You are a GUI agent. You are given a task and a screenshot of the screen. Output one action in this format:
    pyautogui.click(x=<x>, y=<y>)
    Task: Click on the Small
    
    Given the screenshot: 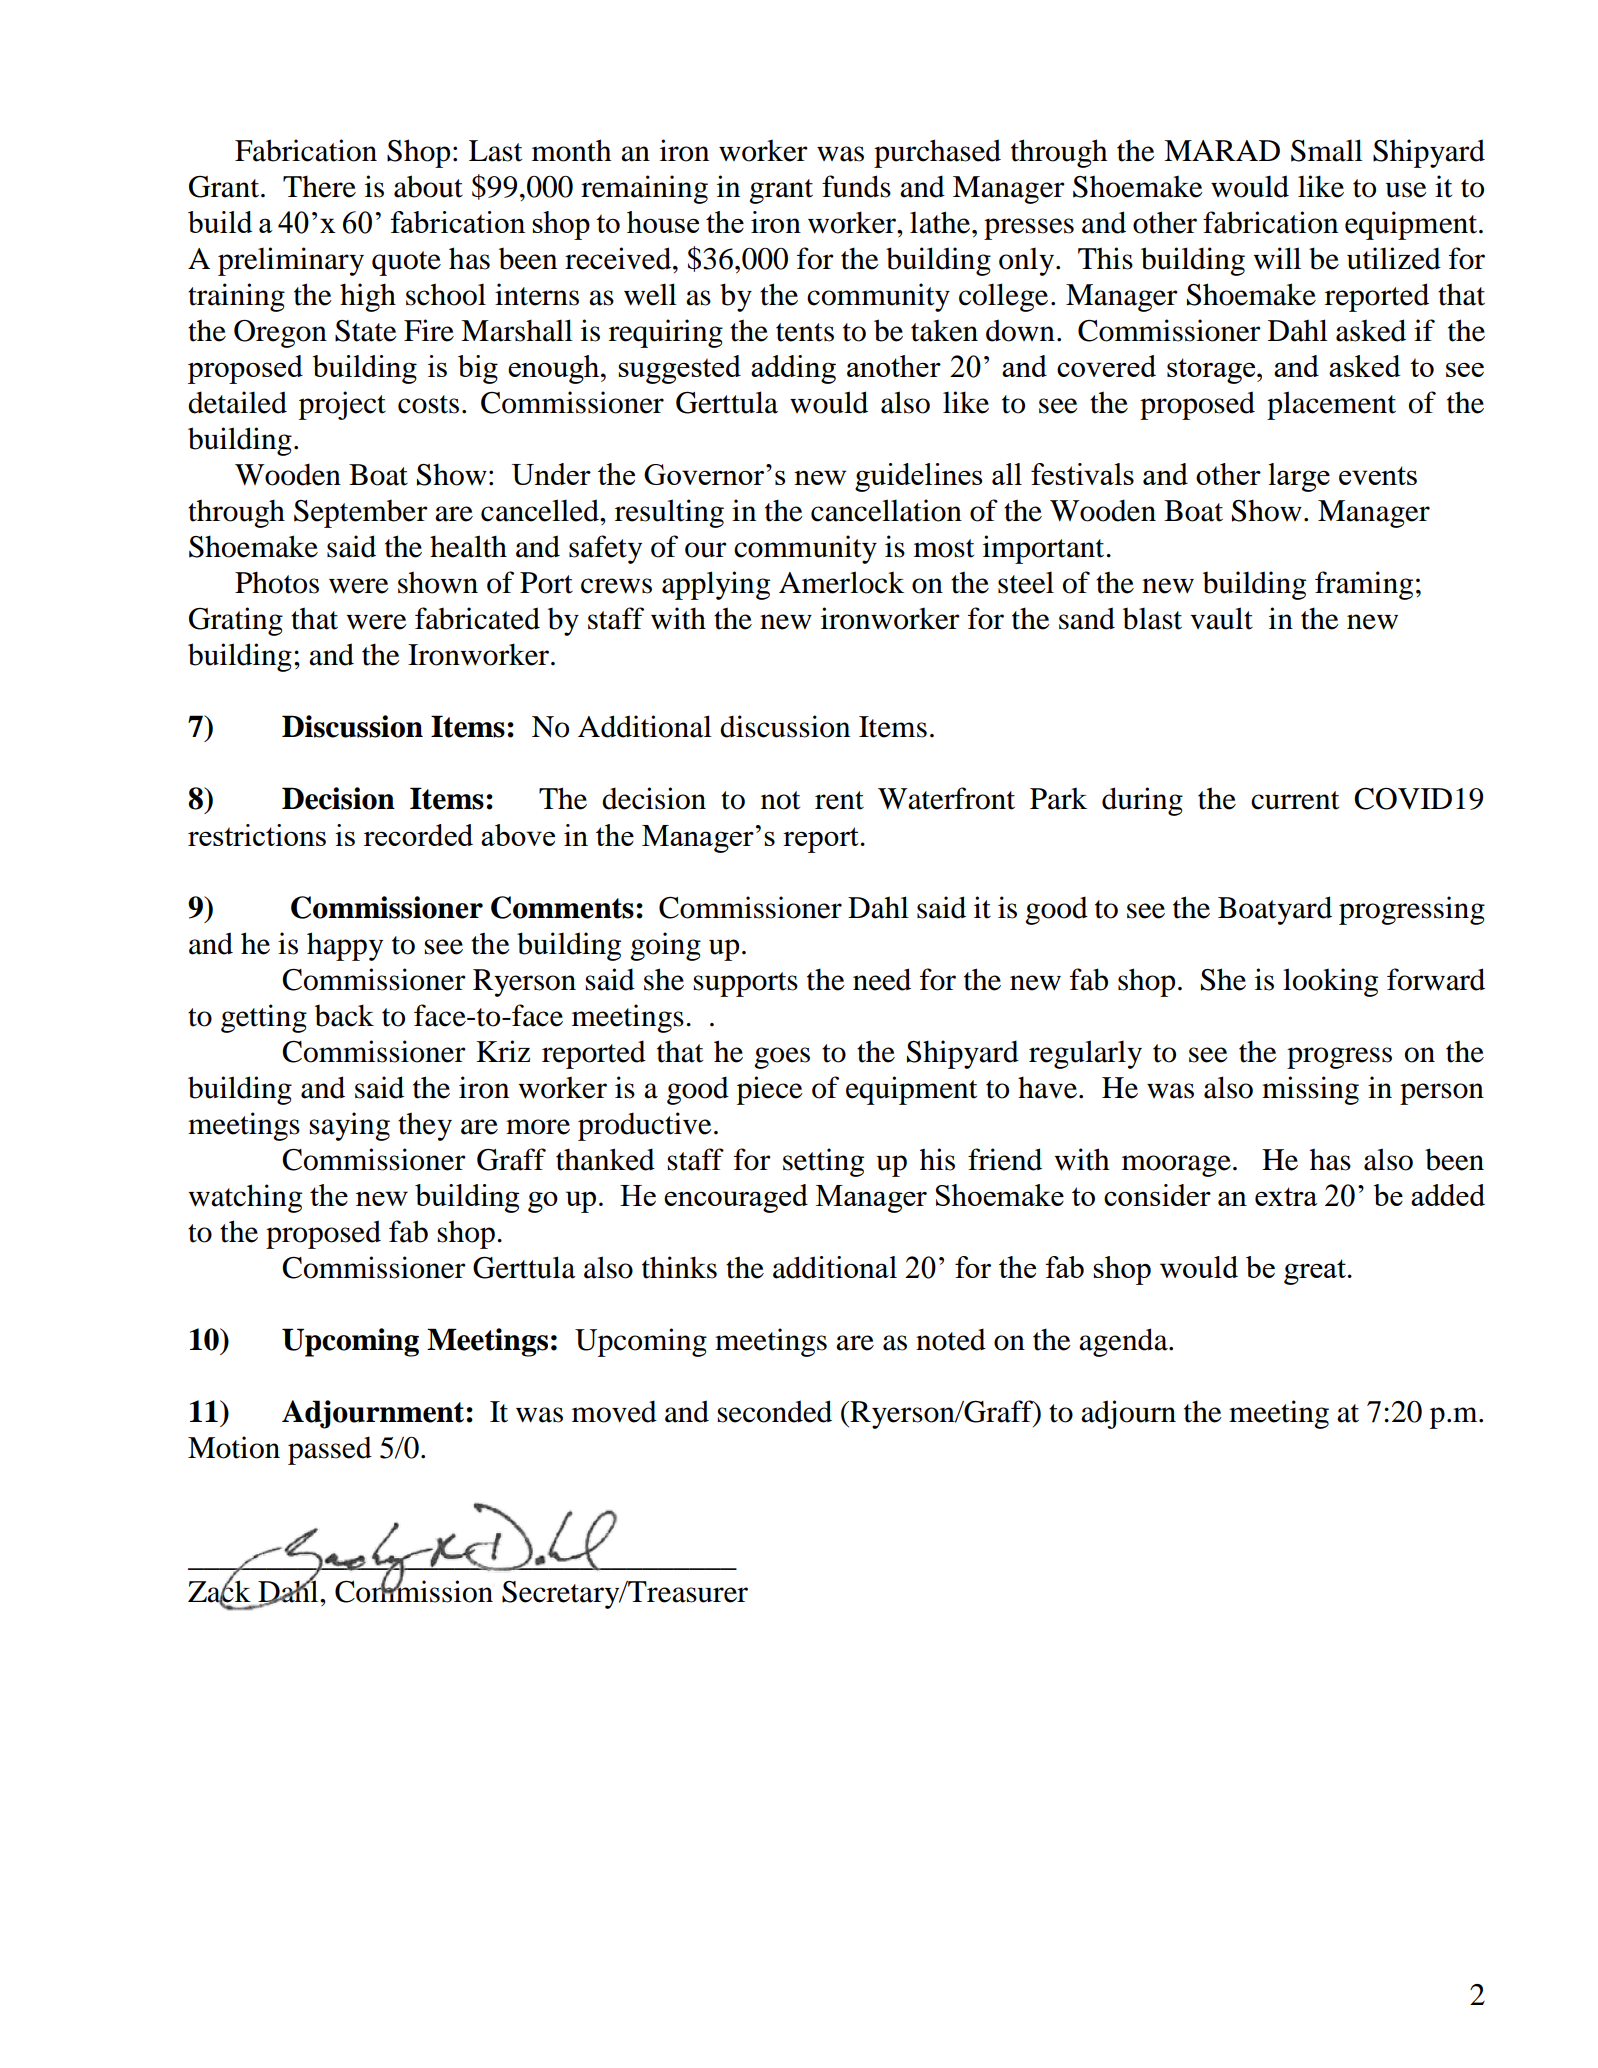 What is the action you would take?
    pyautogui.click(x=1327, y=150)
